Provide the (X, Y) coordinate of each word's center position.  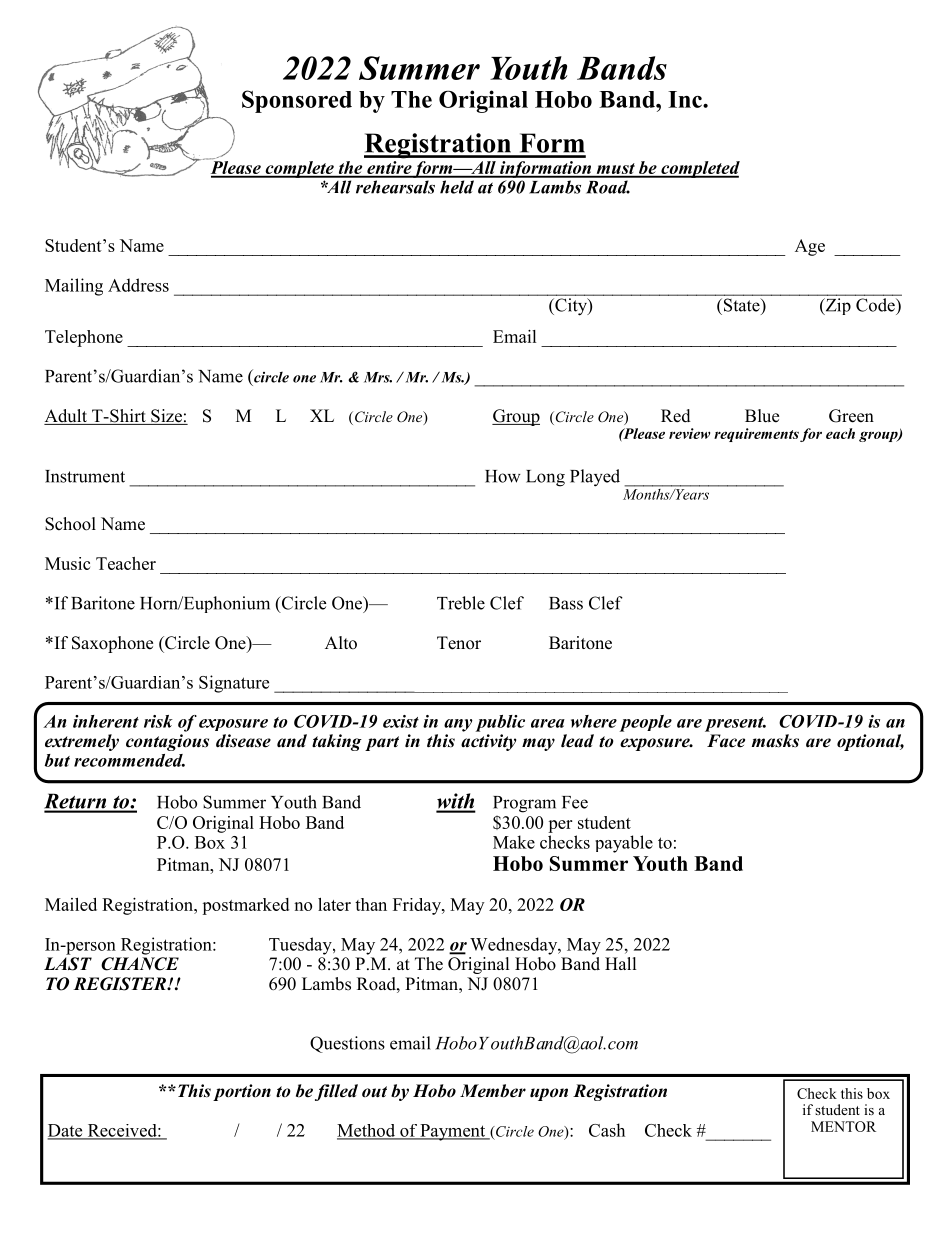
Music (67, 563)
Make (514, 842)
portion (242, 1092)
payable (624, 844)
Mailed (71, 904)
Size (166, 417)
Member (493, 1091)
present (735, 724)
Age (810, 247)
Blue (762, 416)
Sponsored (297, 101)
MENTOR (843, 1126)
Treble (461, 603)
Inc (686, 99)
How (503, 476)
